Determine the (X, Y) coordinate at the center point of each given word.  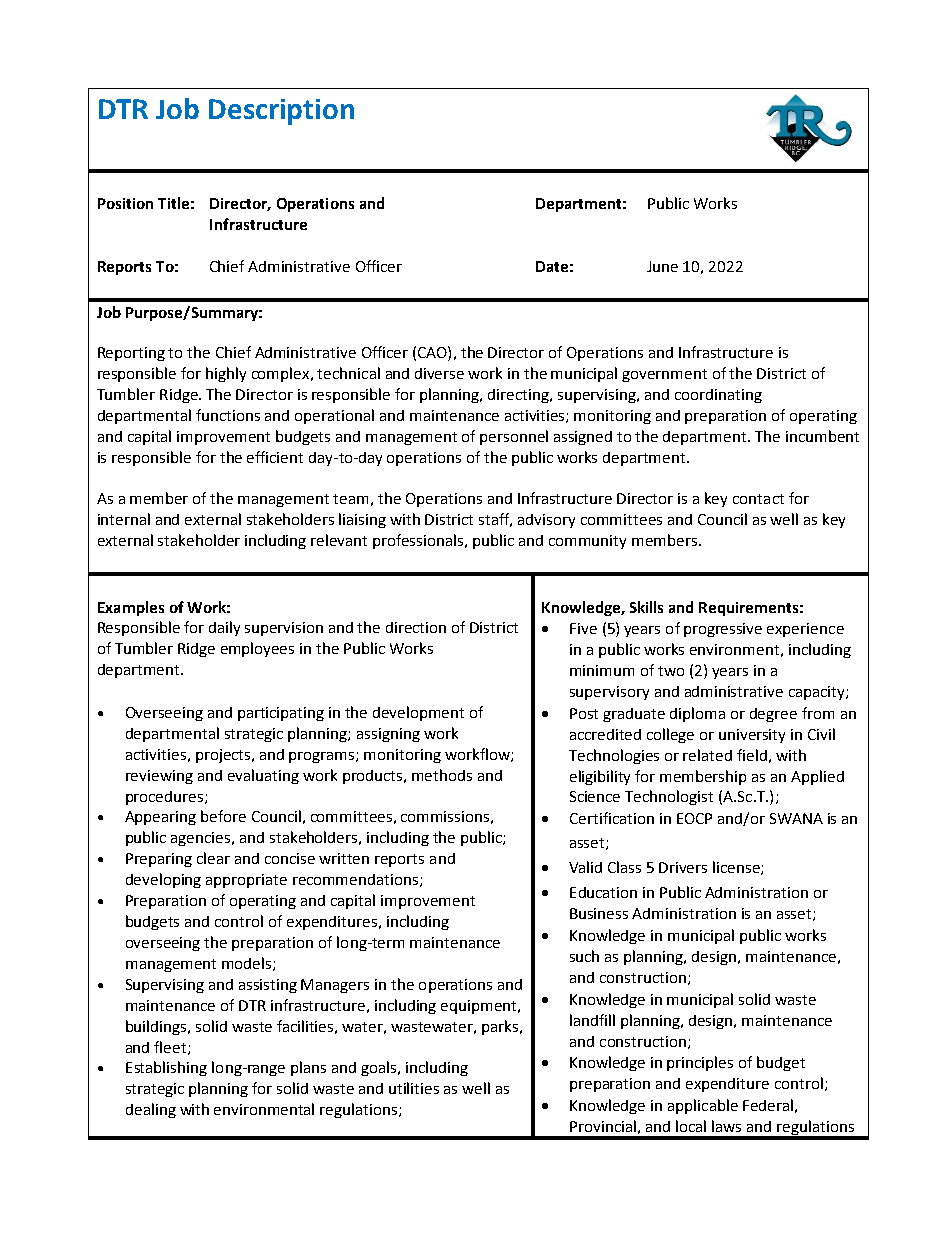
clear (213, 858)
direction (416, 627)
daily (224, 628)
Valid (585, 867)
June (662, 266)
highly (226, 374)
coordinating (718, 396)
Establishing (166, 1068)
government (664, 375)
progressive (723, 630)
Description (281, 112)
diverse (439, 373)
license (737, 868)
